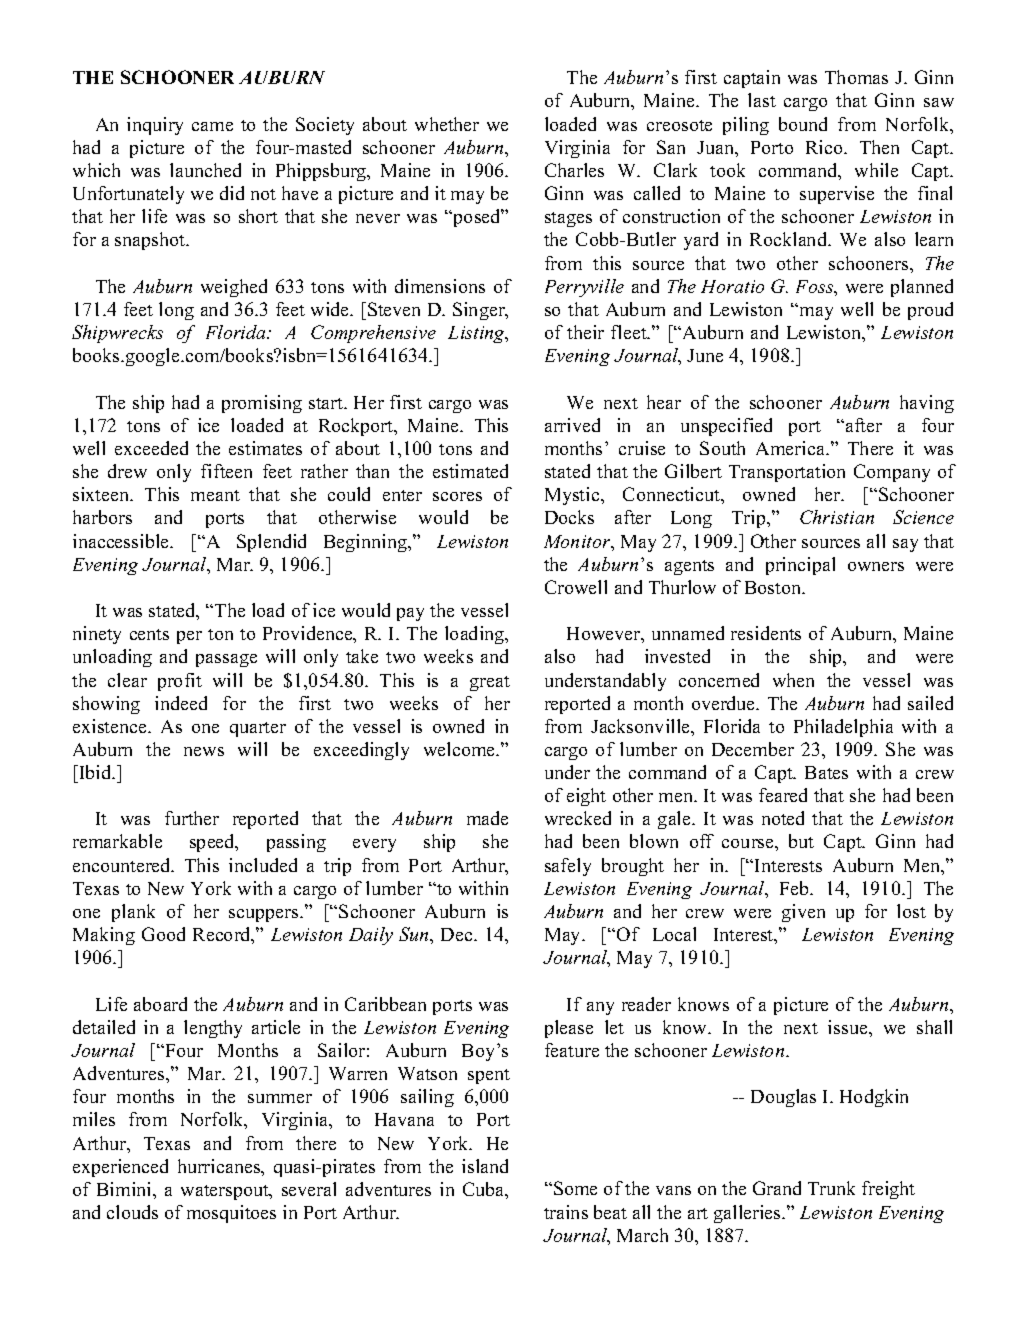 Image resolution: width=1027 pixels, height=1329 pixels. I want to click on came, so click(212, 126).
